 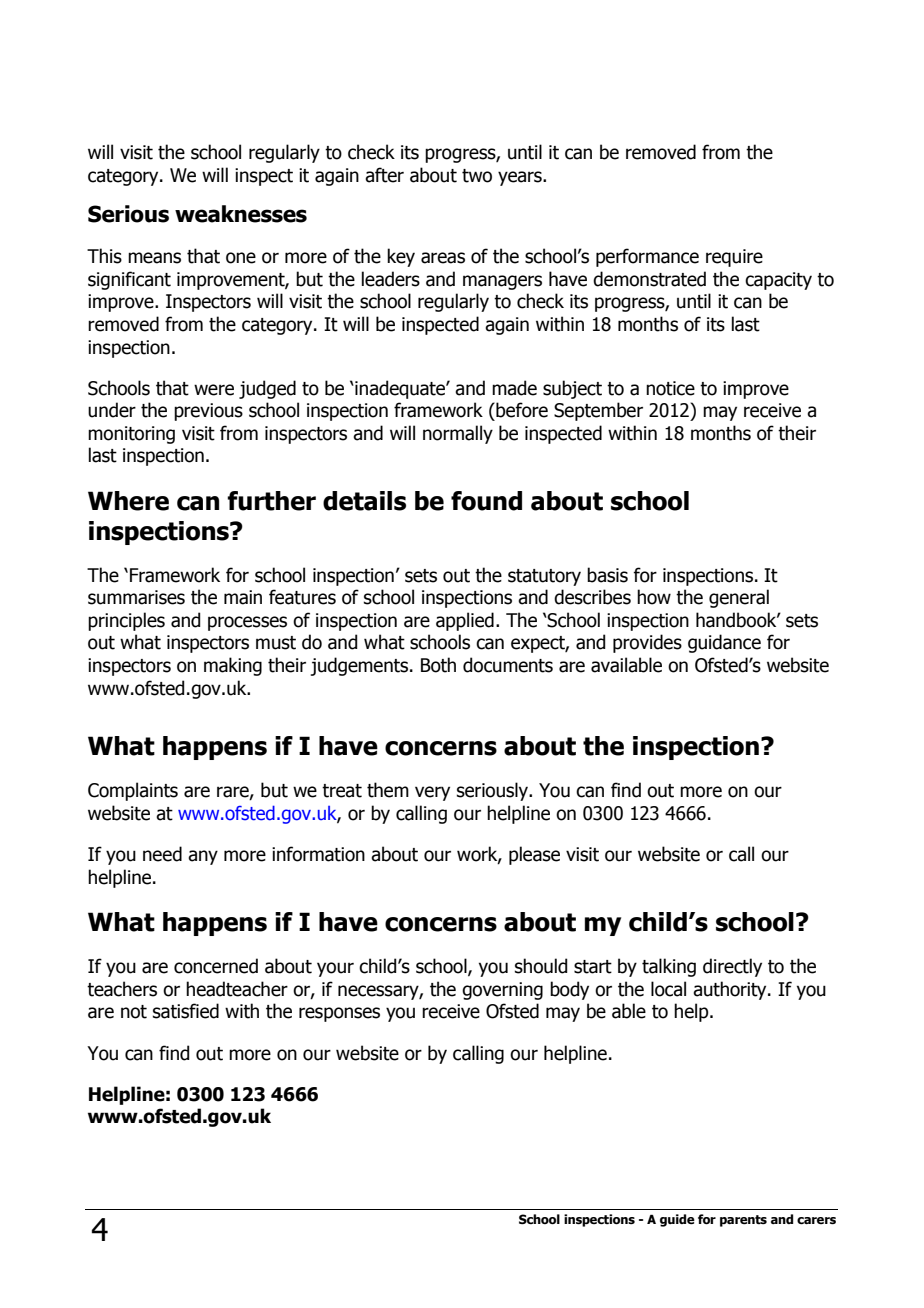 What do you see at coordinates (486, 501) in the page?
I see `found` at bounding box center [486, 501].
